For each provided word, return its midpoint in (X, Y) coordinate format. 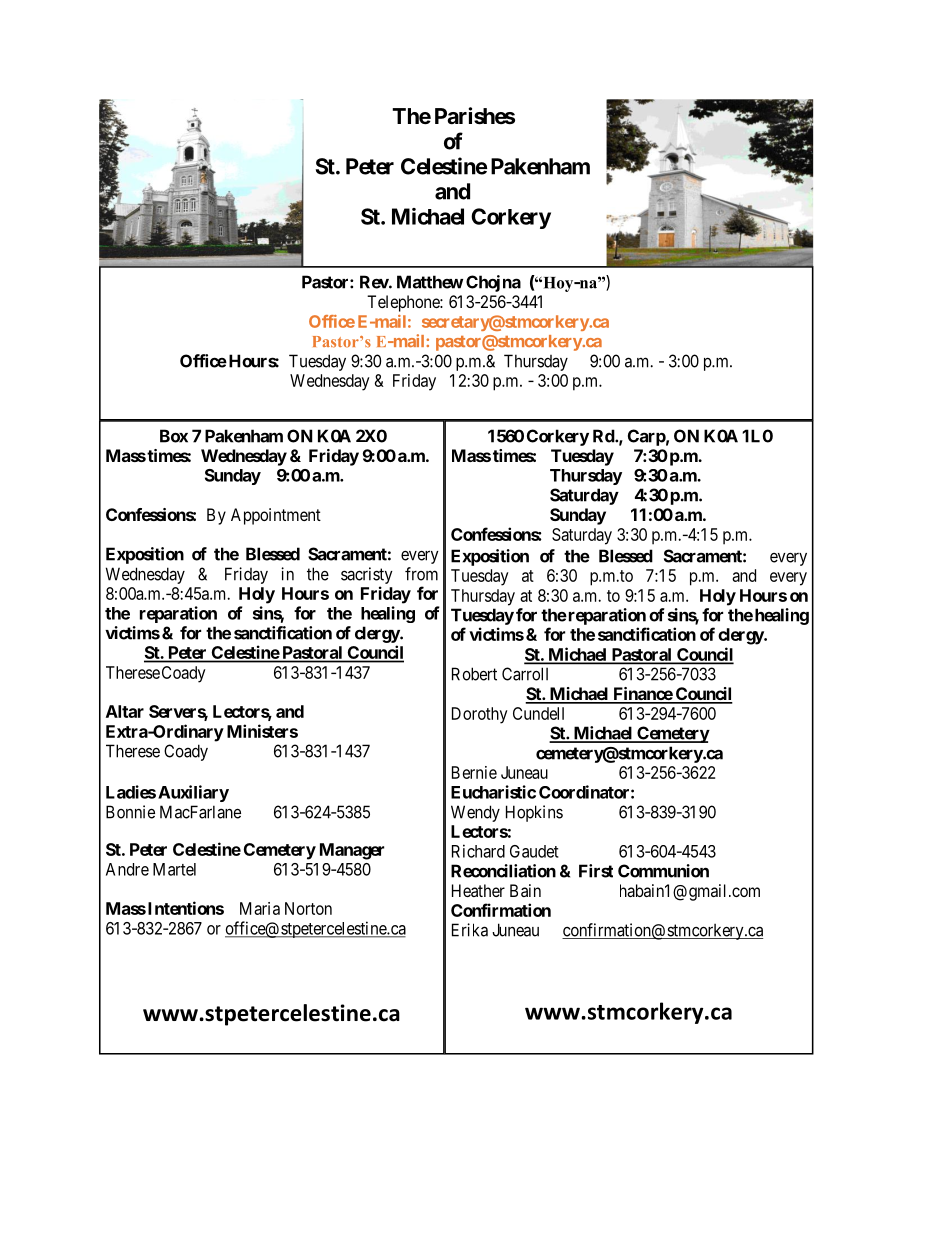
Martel (174, 869)
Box (174, 436)
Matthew (430, 282)
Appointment (276, 516)
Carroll (525, 674)
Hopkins (534, 813)
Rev (375, 282)
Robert (474, 674)
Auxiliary (193, 793)
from (421, 574)
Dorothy (480, 715)
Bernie (474, 772)
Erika (470, 930)
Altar (125, 711)
